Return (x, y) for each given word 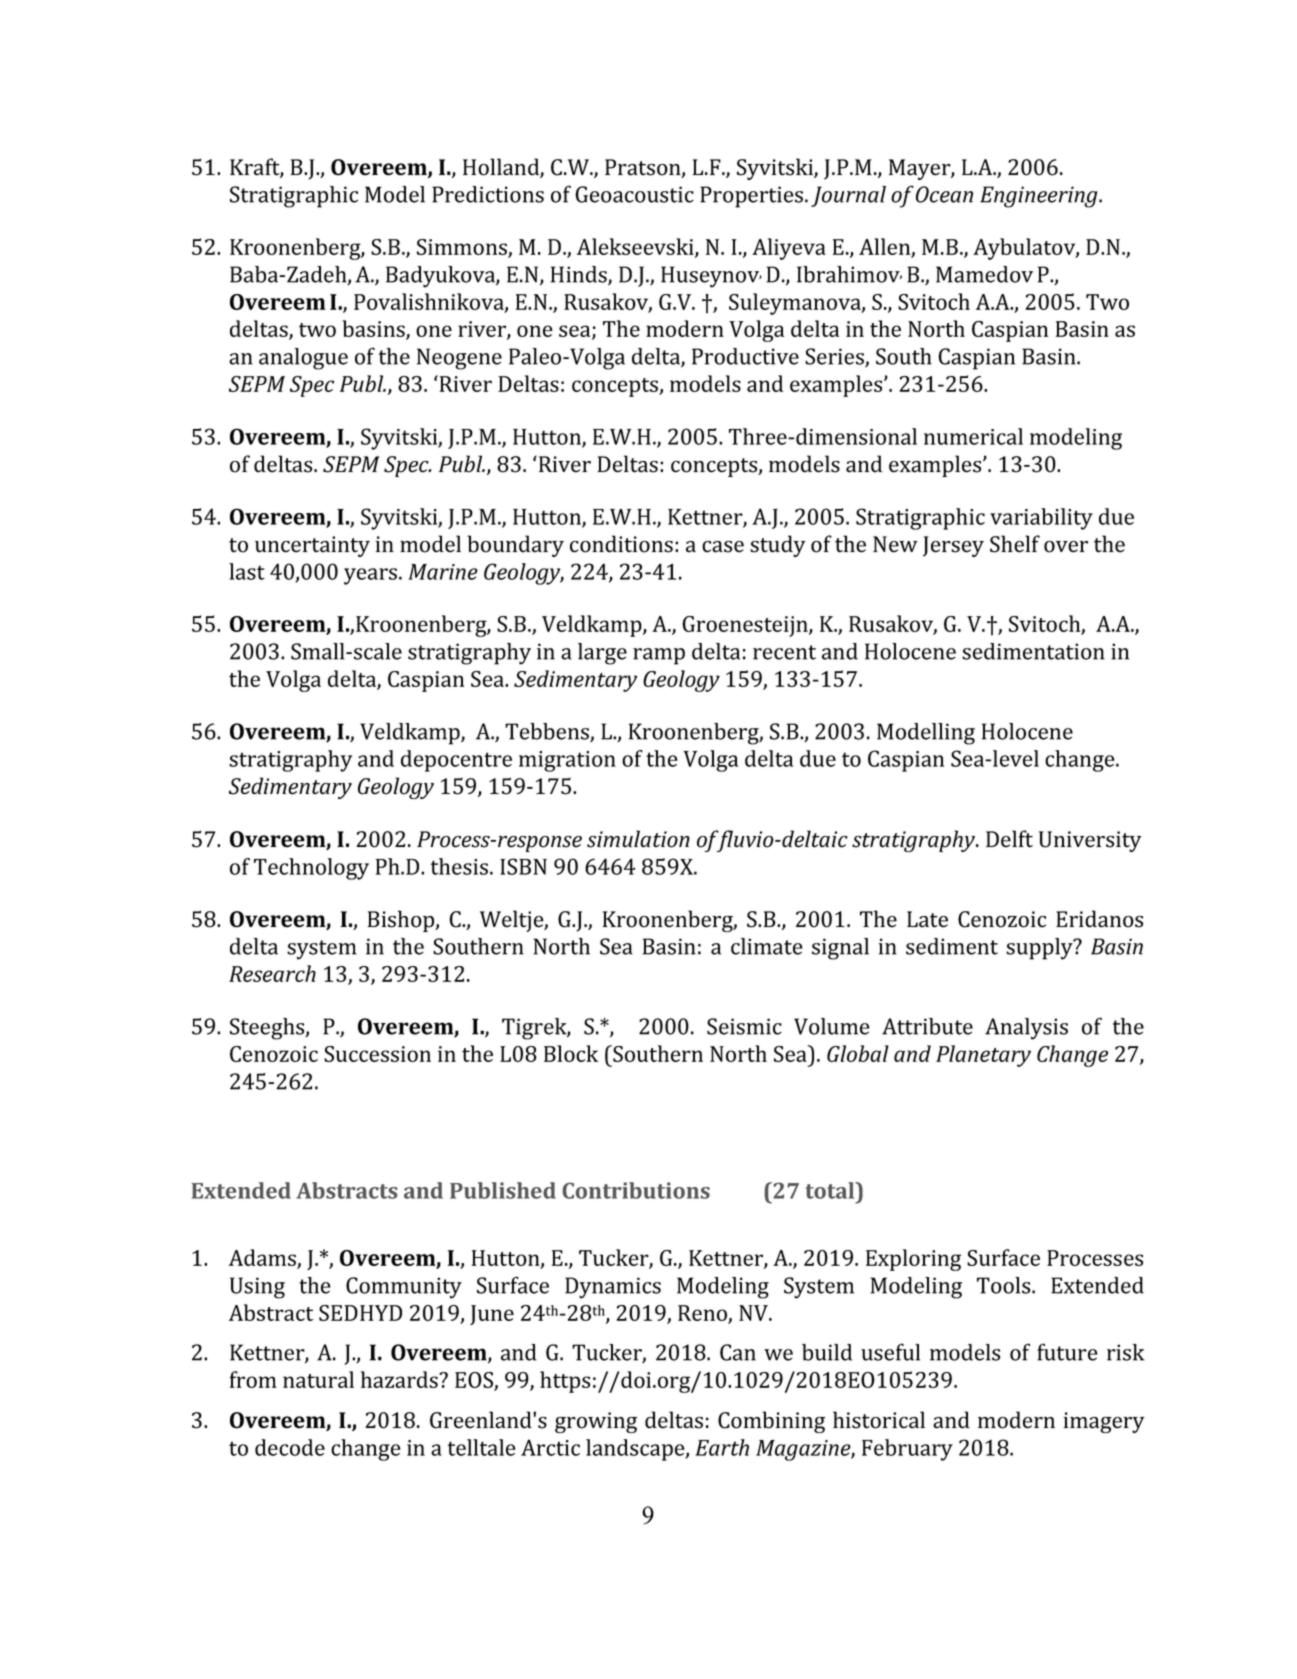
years (372, 576)
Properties (753, 197)
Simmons (463, 248)
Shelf (1015, 544)
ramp (659, 656)
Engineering (1040, 197)
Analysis (1026, 1029)
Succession (377, 1054)
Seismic (744, 1026)
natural (318, 1379)
